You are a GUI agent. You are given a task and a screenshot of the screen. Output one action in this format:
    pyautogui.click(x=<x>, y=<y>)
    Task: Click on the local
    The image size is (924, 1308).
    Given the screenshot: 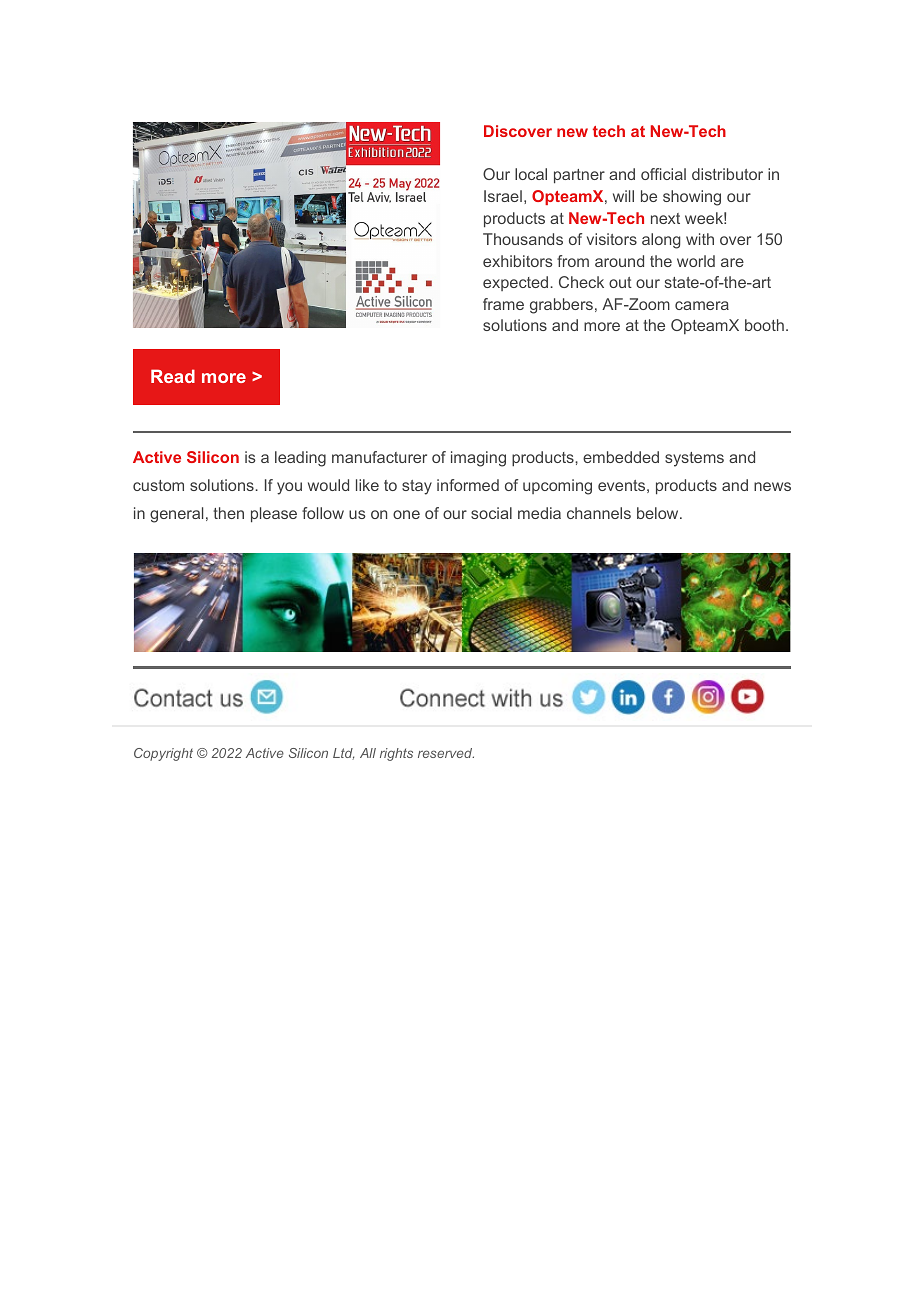 What is the action you would take?
    pyautogui.click(x=531, y=174)
